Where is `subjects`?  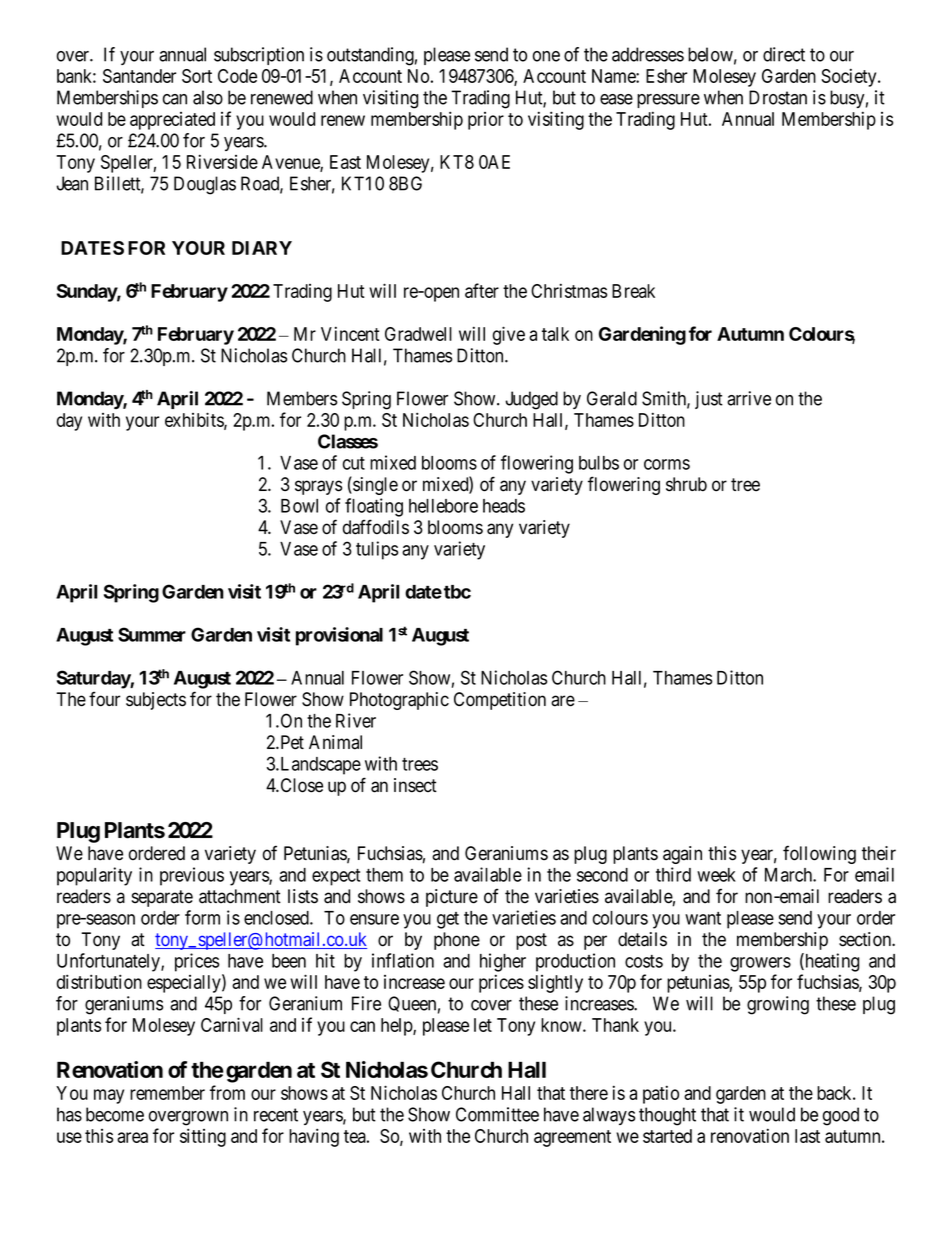
subjects is located at coordinates (156, 701).
